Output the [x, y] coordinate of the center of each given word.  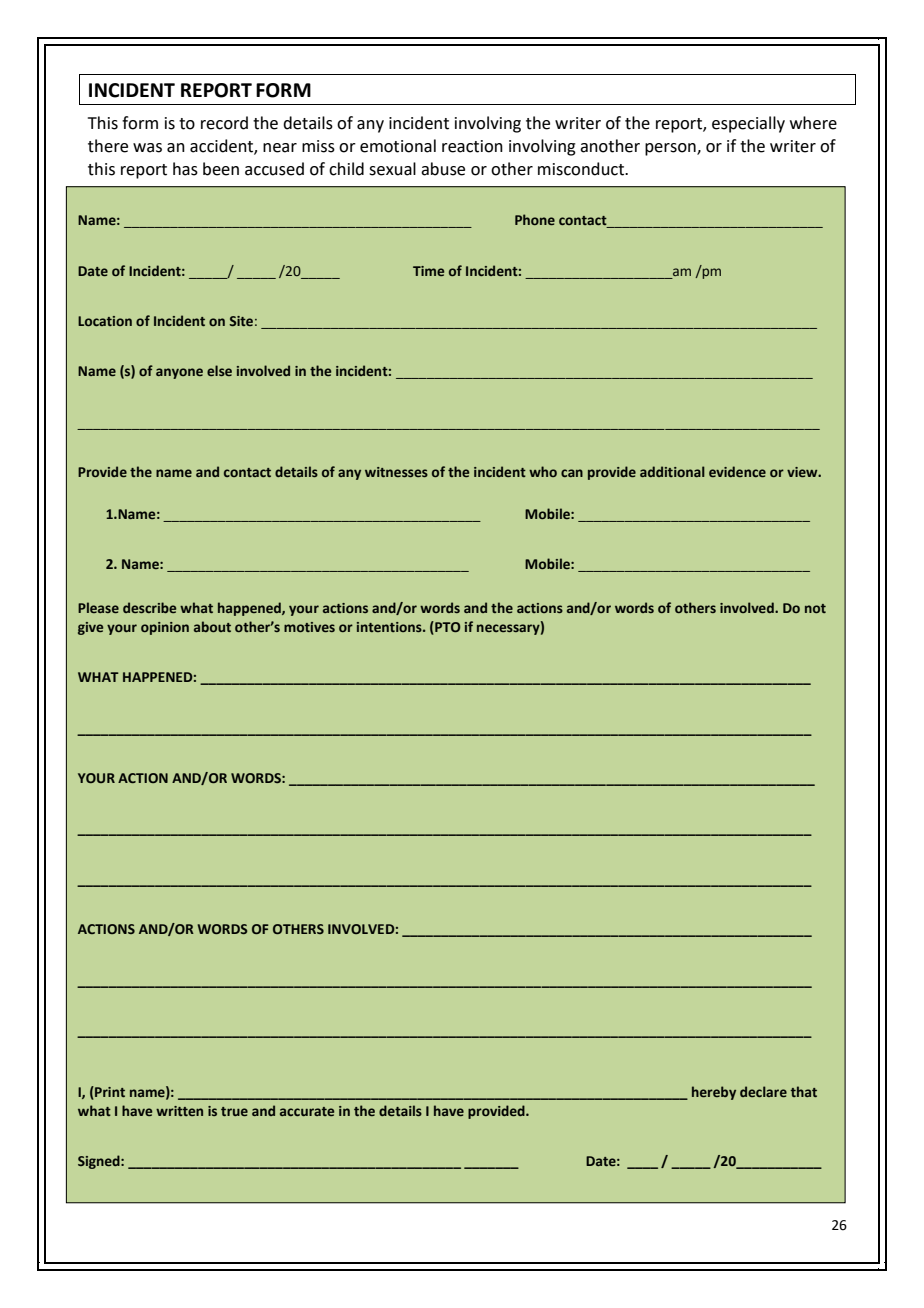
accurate [307, 1111]
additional [672, 471]
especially [748, 124]
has [185, 169]
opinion [165, 628]
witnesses [396, 472]
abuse [443, 169]
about [212, 626]
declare [763, 1091]
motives [309, 627]
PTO [446, 628]
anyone [179, 373]
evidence [737, 471]
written [179, 1111]
